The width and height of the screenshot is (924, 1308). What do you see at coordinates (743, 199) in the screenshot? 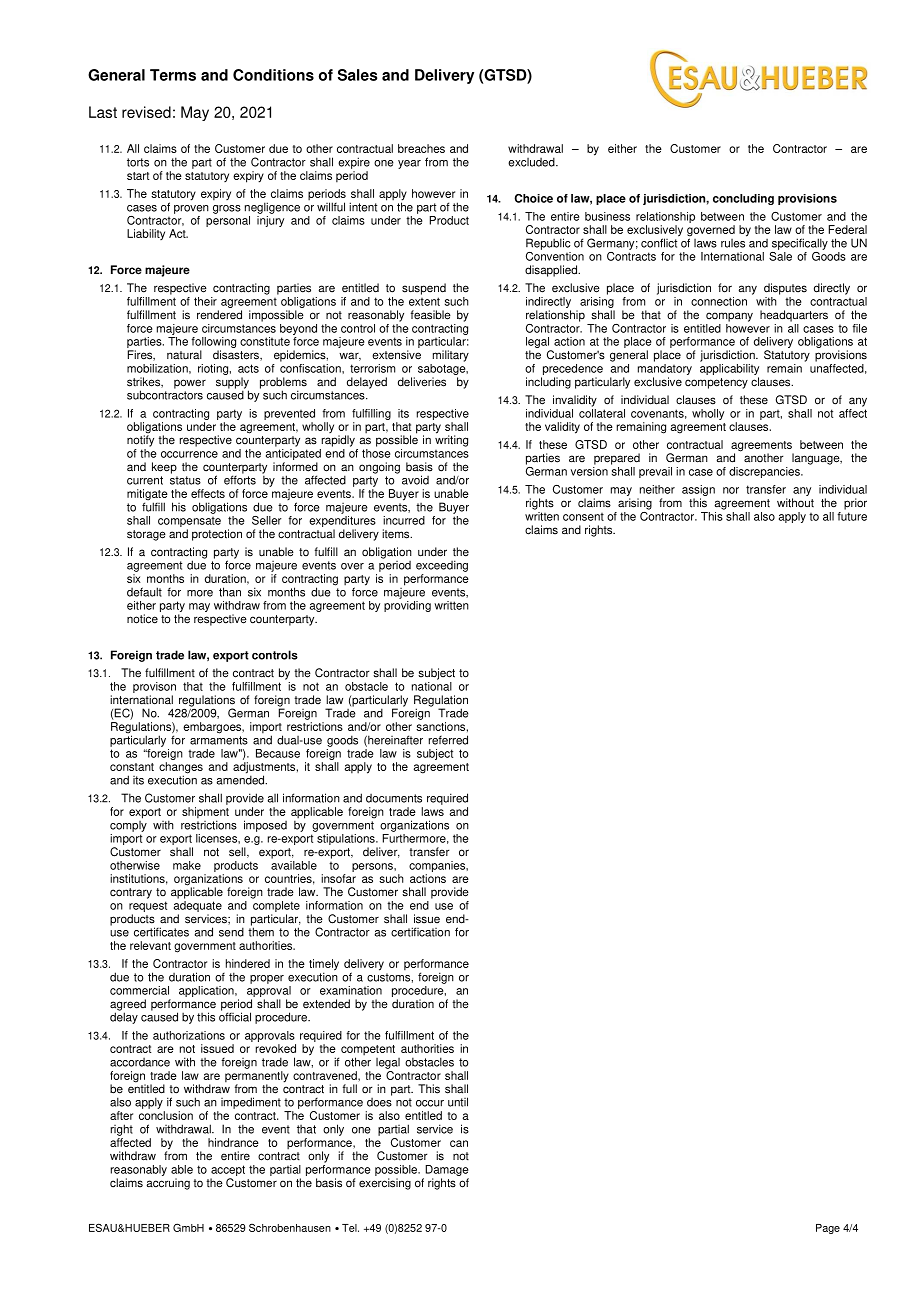
I see `concluding` at bounding box center [743, 199].
